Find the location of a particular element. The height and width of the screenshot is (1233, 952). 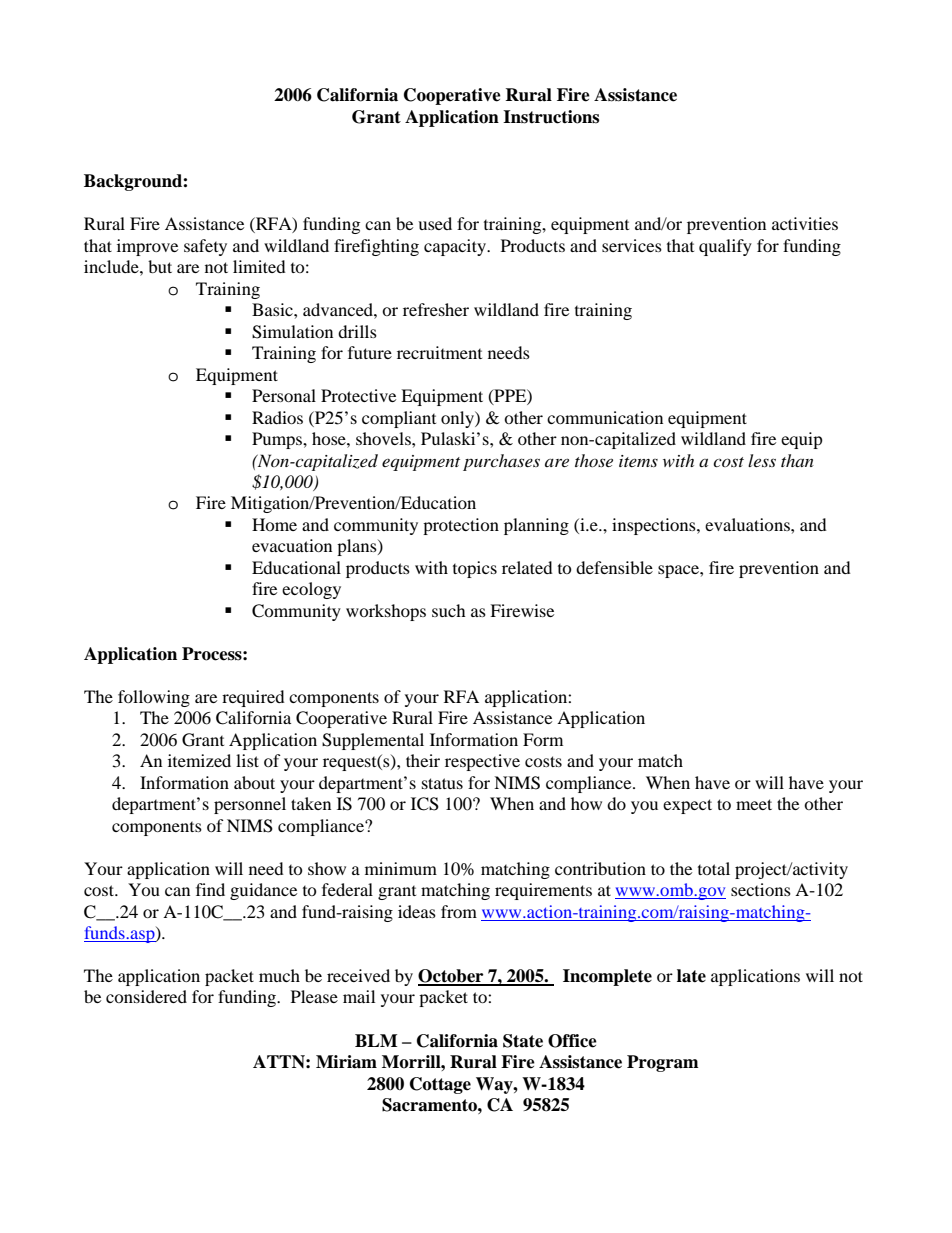

activities is located at coordinates (805, 223).
